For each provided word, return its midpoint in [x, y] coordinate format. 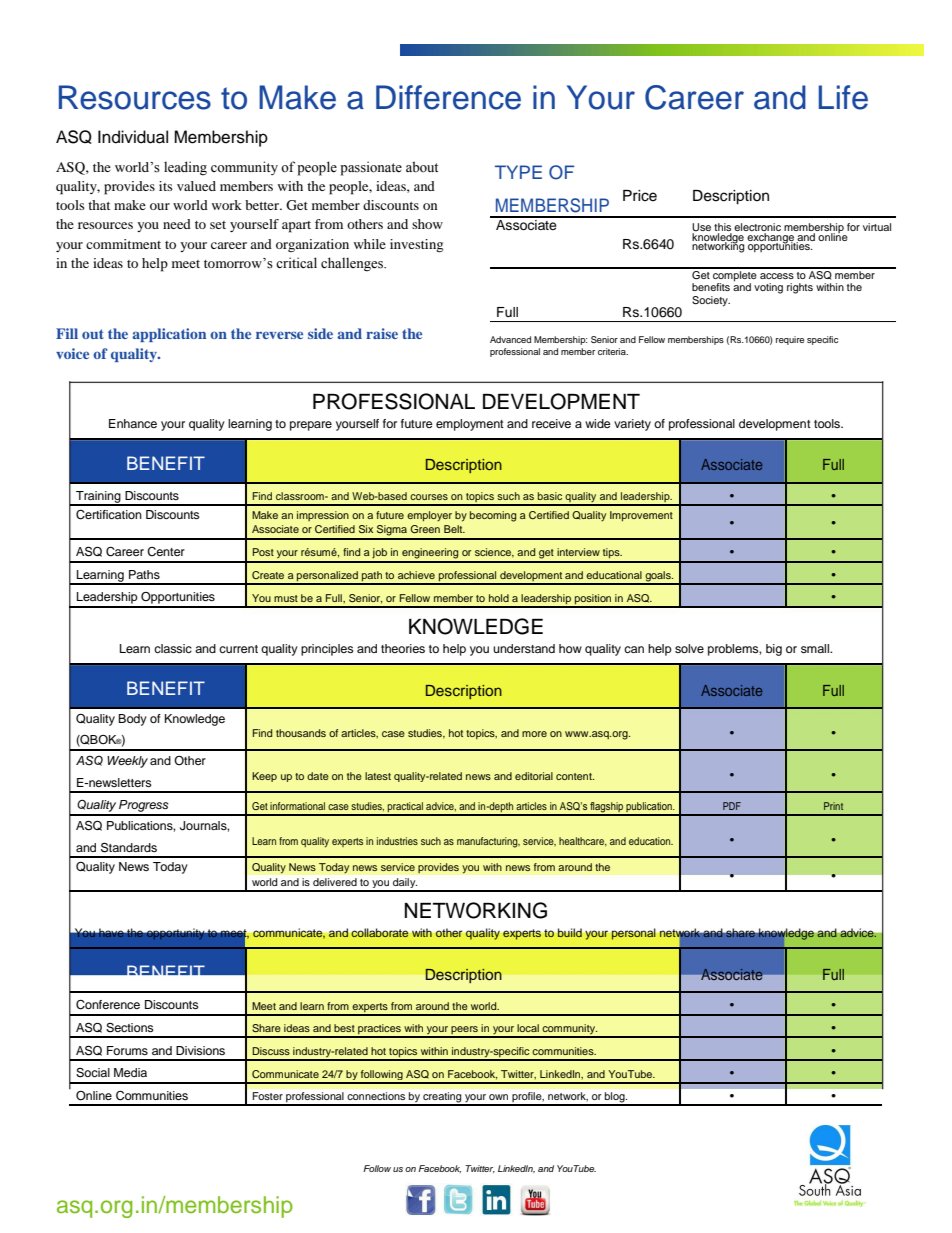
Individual [133, 137]
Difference [448, 97]
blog [615, 1098]
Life [843, 97]
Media [130, 1072]
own [498, 1097]
